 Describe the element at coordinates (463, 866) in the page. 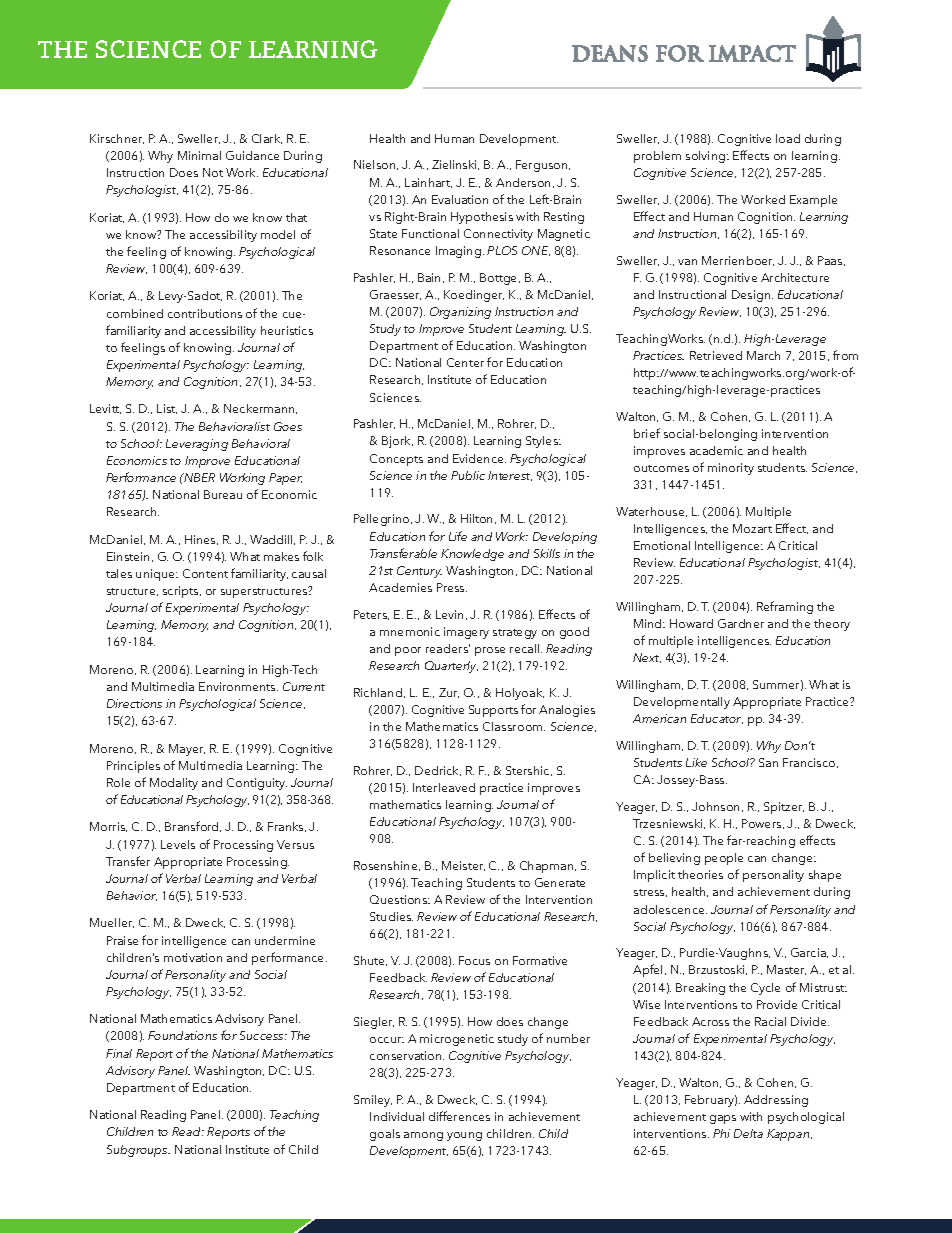

I see `Meister` at that location.
